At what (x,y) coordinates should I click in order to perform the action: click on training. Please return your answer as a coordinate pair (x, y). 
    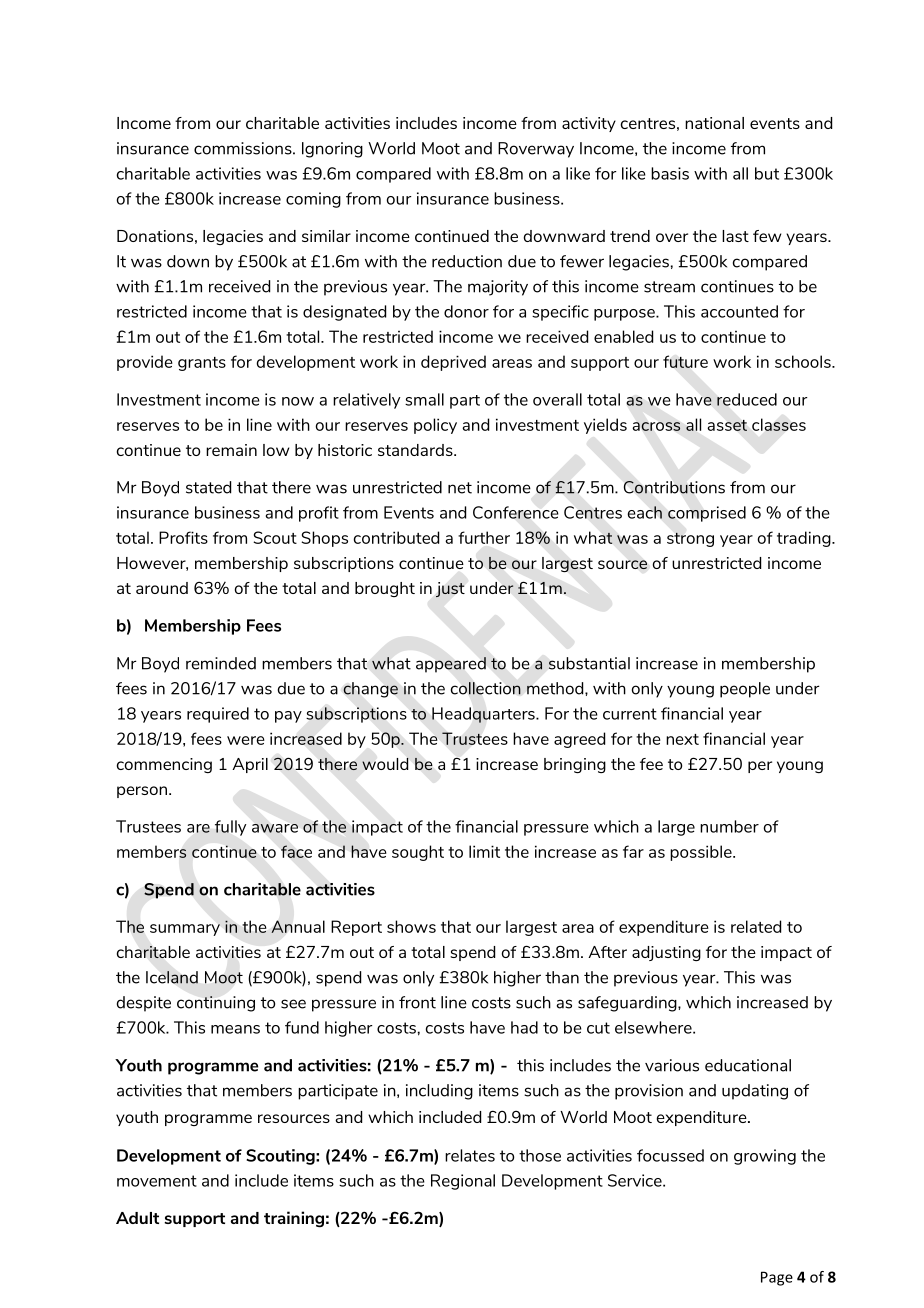
    Looking at the image, I should click on (294, 1219).
